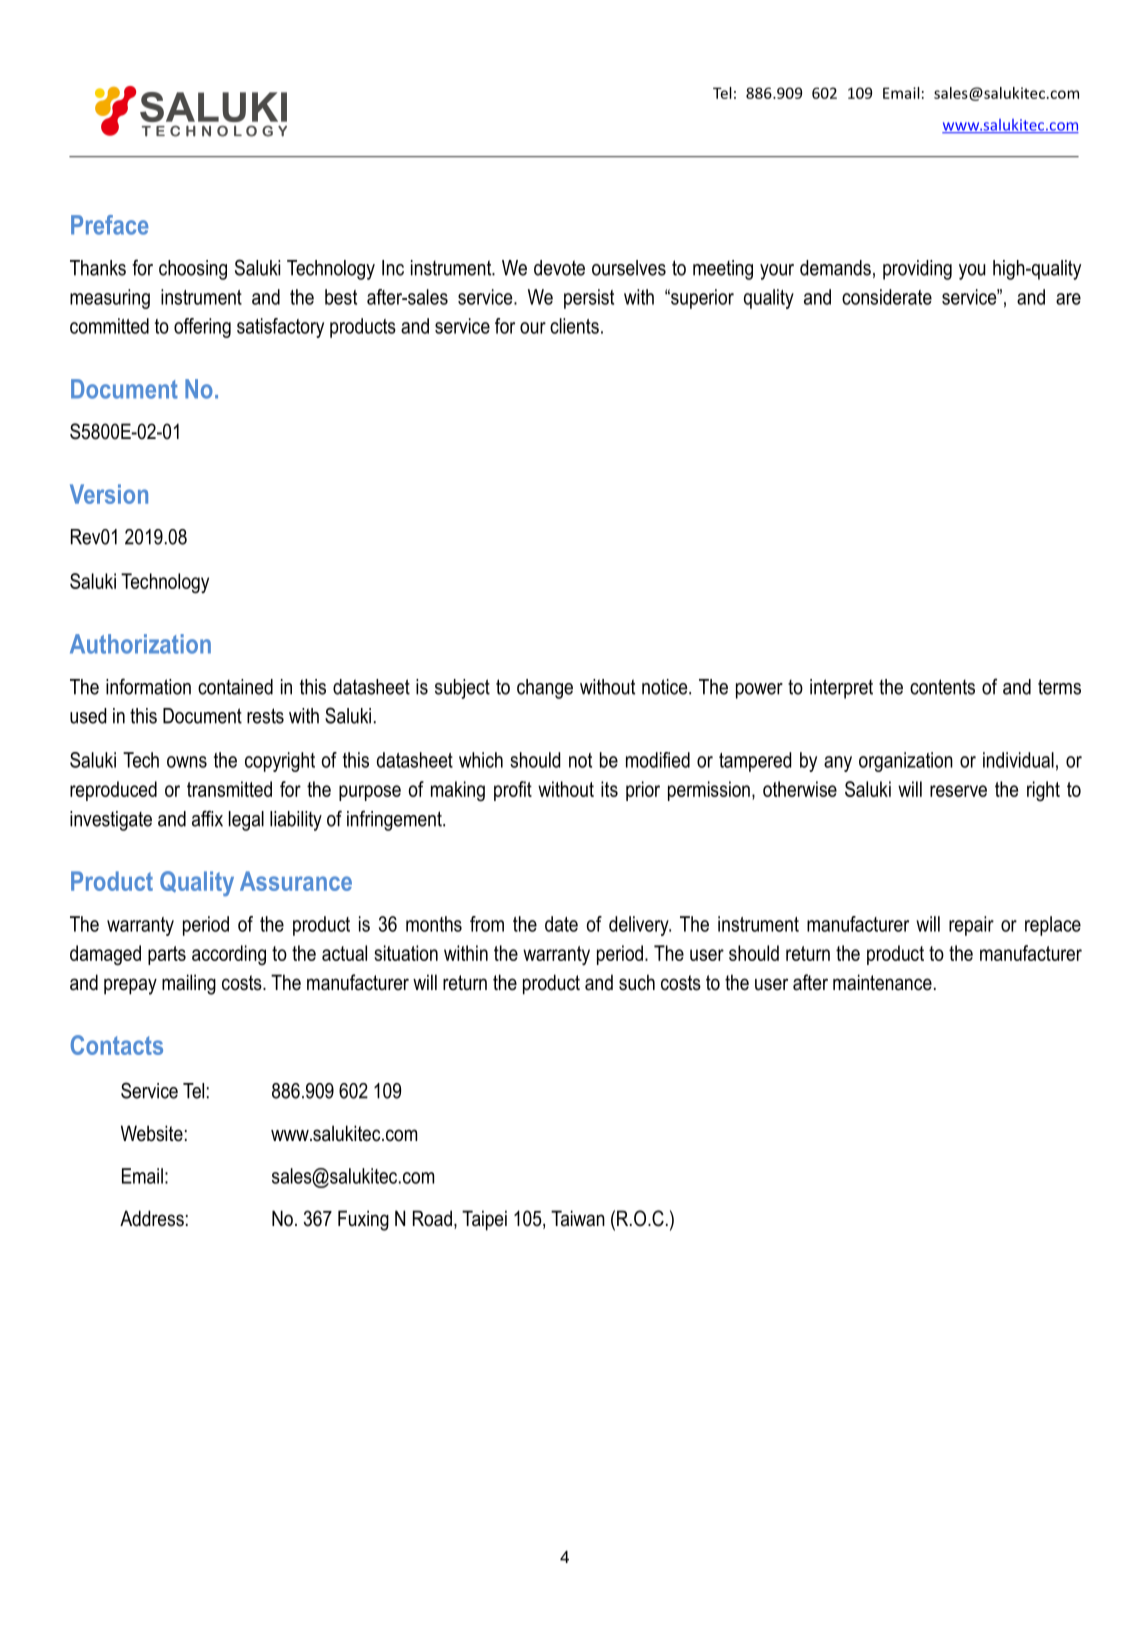 Image resolution: width=1148 pixels, height=1625 pixels. Describe the element at coordinates (942, 687) in the page. I see `contents` at that location.
